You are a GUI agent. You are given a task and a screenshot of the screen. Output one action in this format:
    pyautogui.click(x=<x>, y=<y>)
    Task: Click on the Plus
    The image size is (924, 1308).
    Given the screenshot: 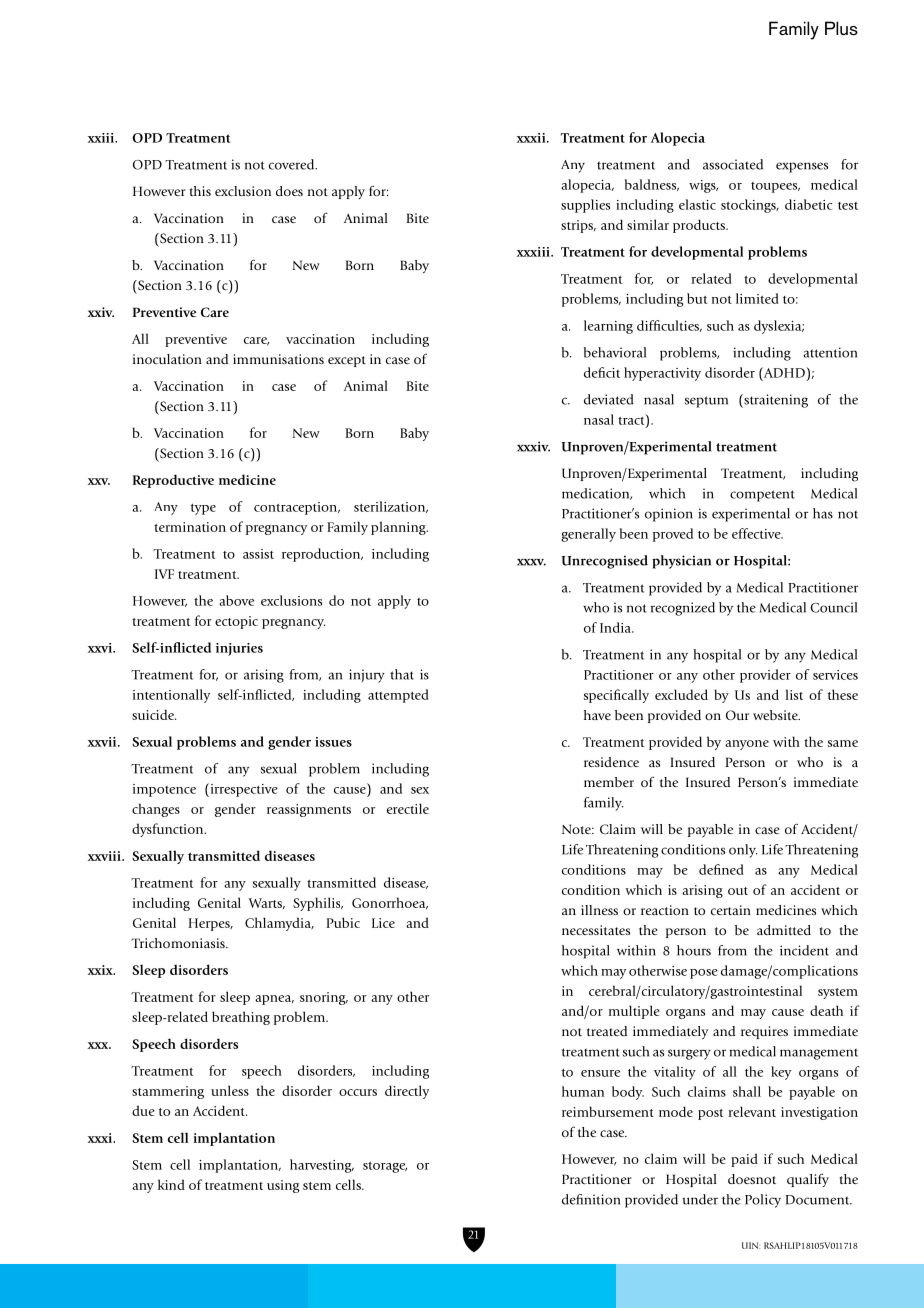 What is the action you would take?
    pyautogui.click(x=841, y=28)
